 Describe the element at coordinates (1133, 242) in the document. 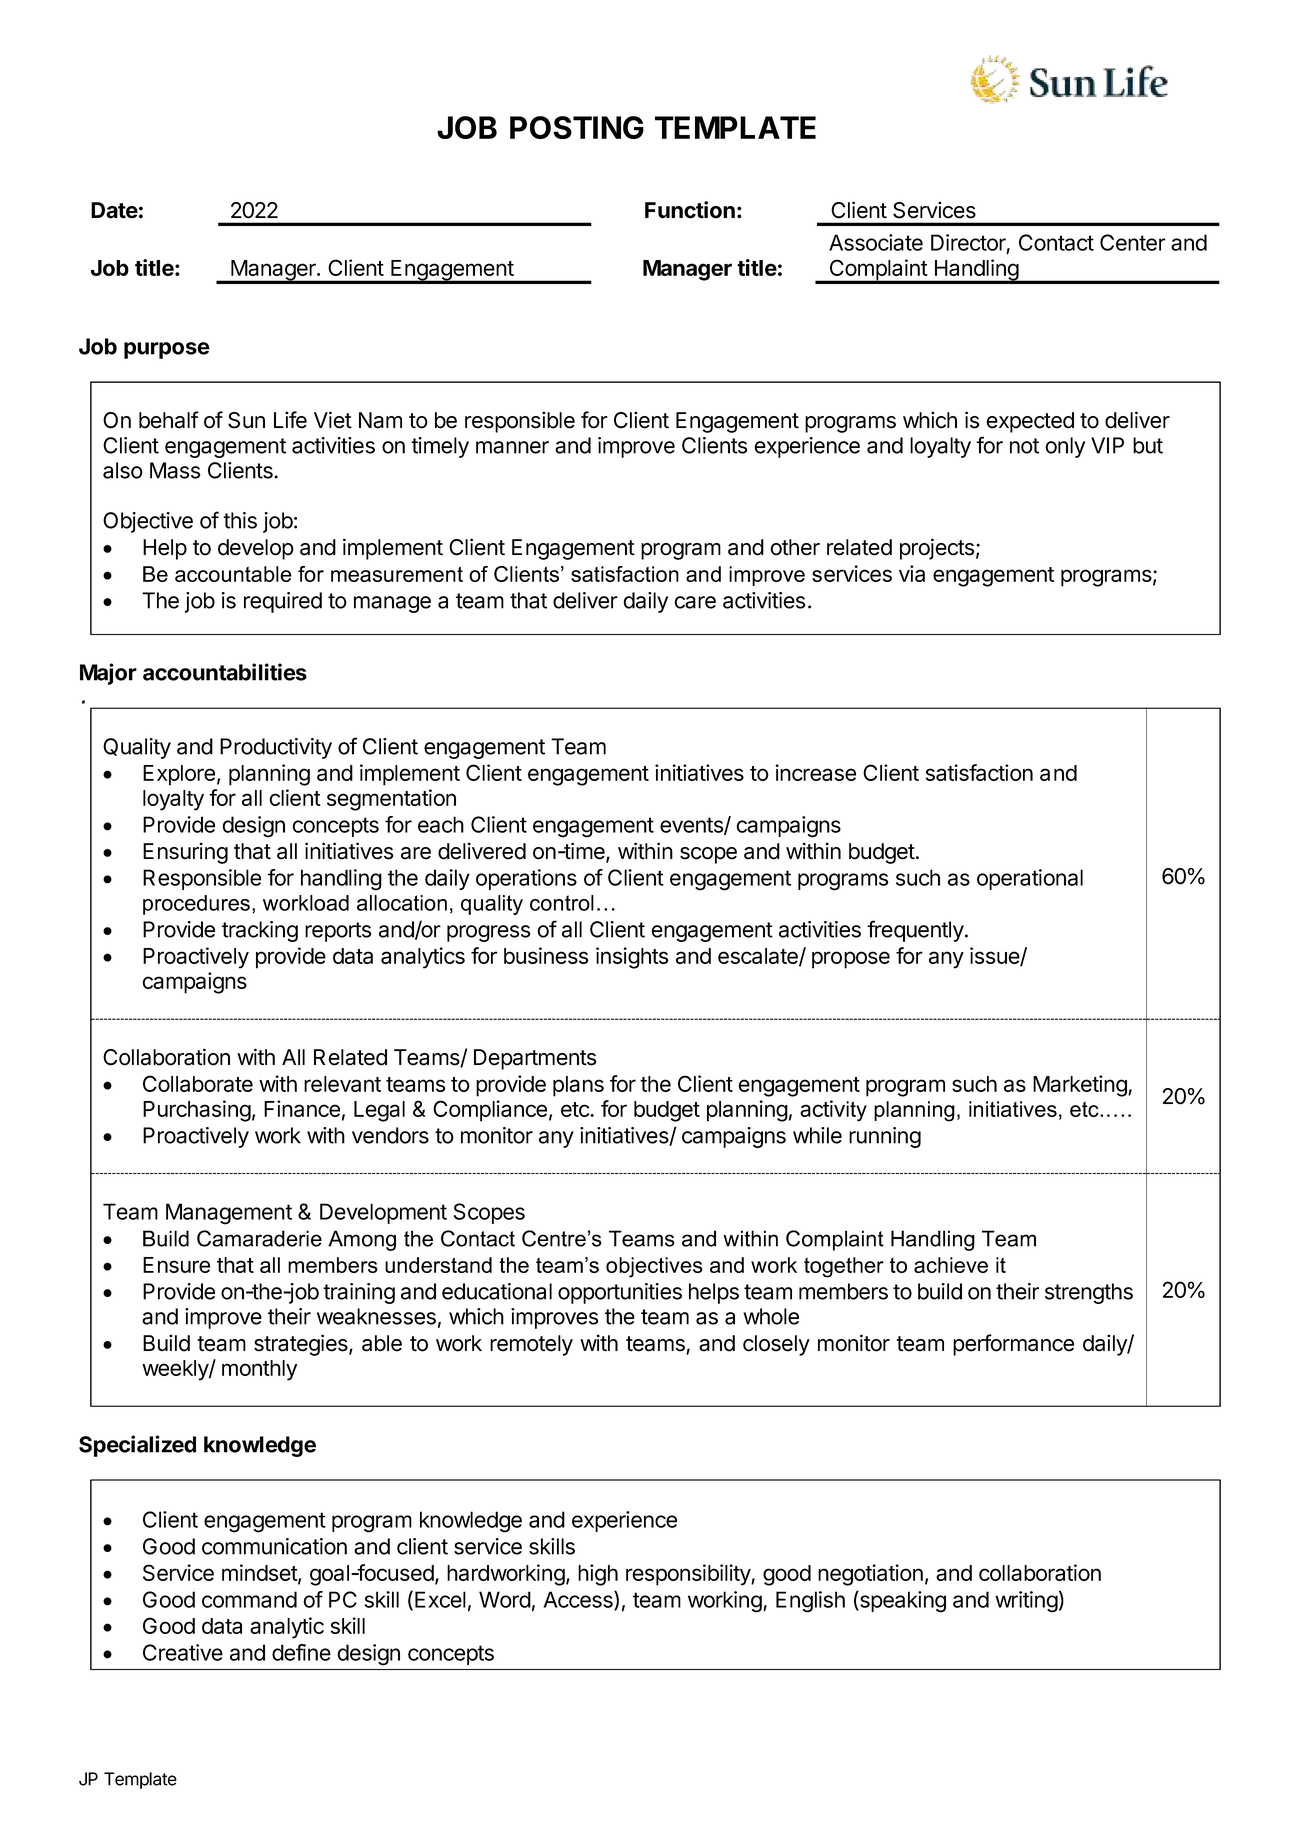

I see `Center` at that location.
